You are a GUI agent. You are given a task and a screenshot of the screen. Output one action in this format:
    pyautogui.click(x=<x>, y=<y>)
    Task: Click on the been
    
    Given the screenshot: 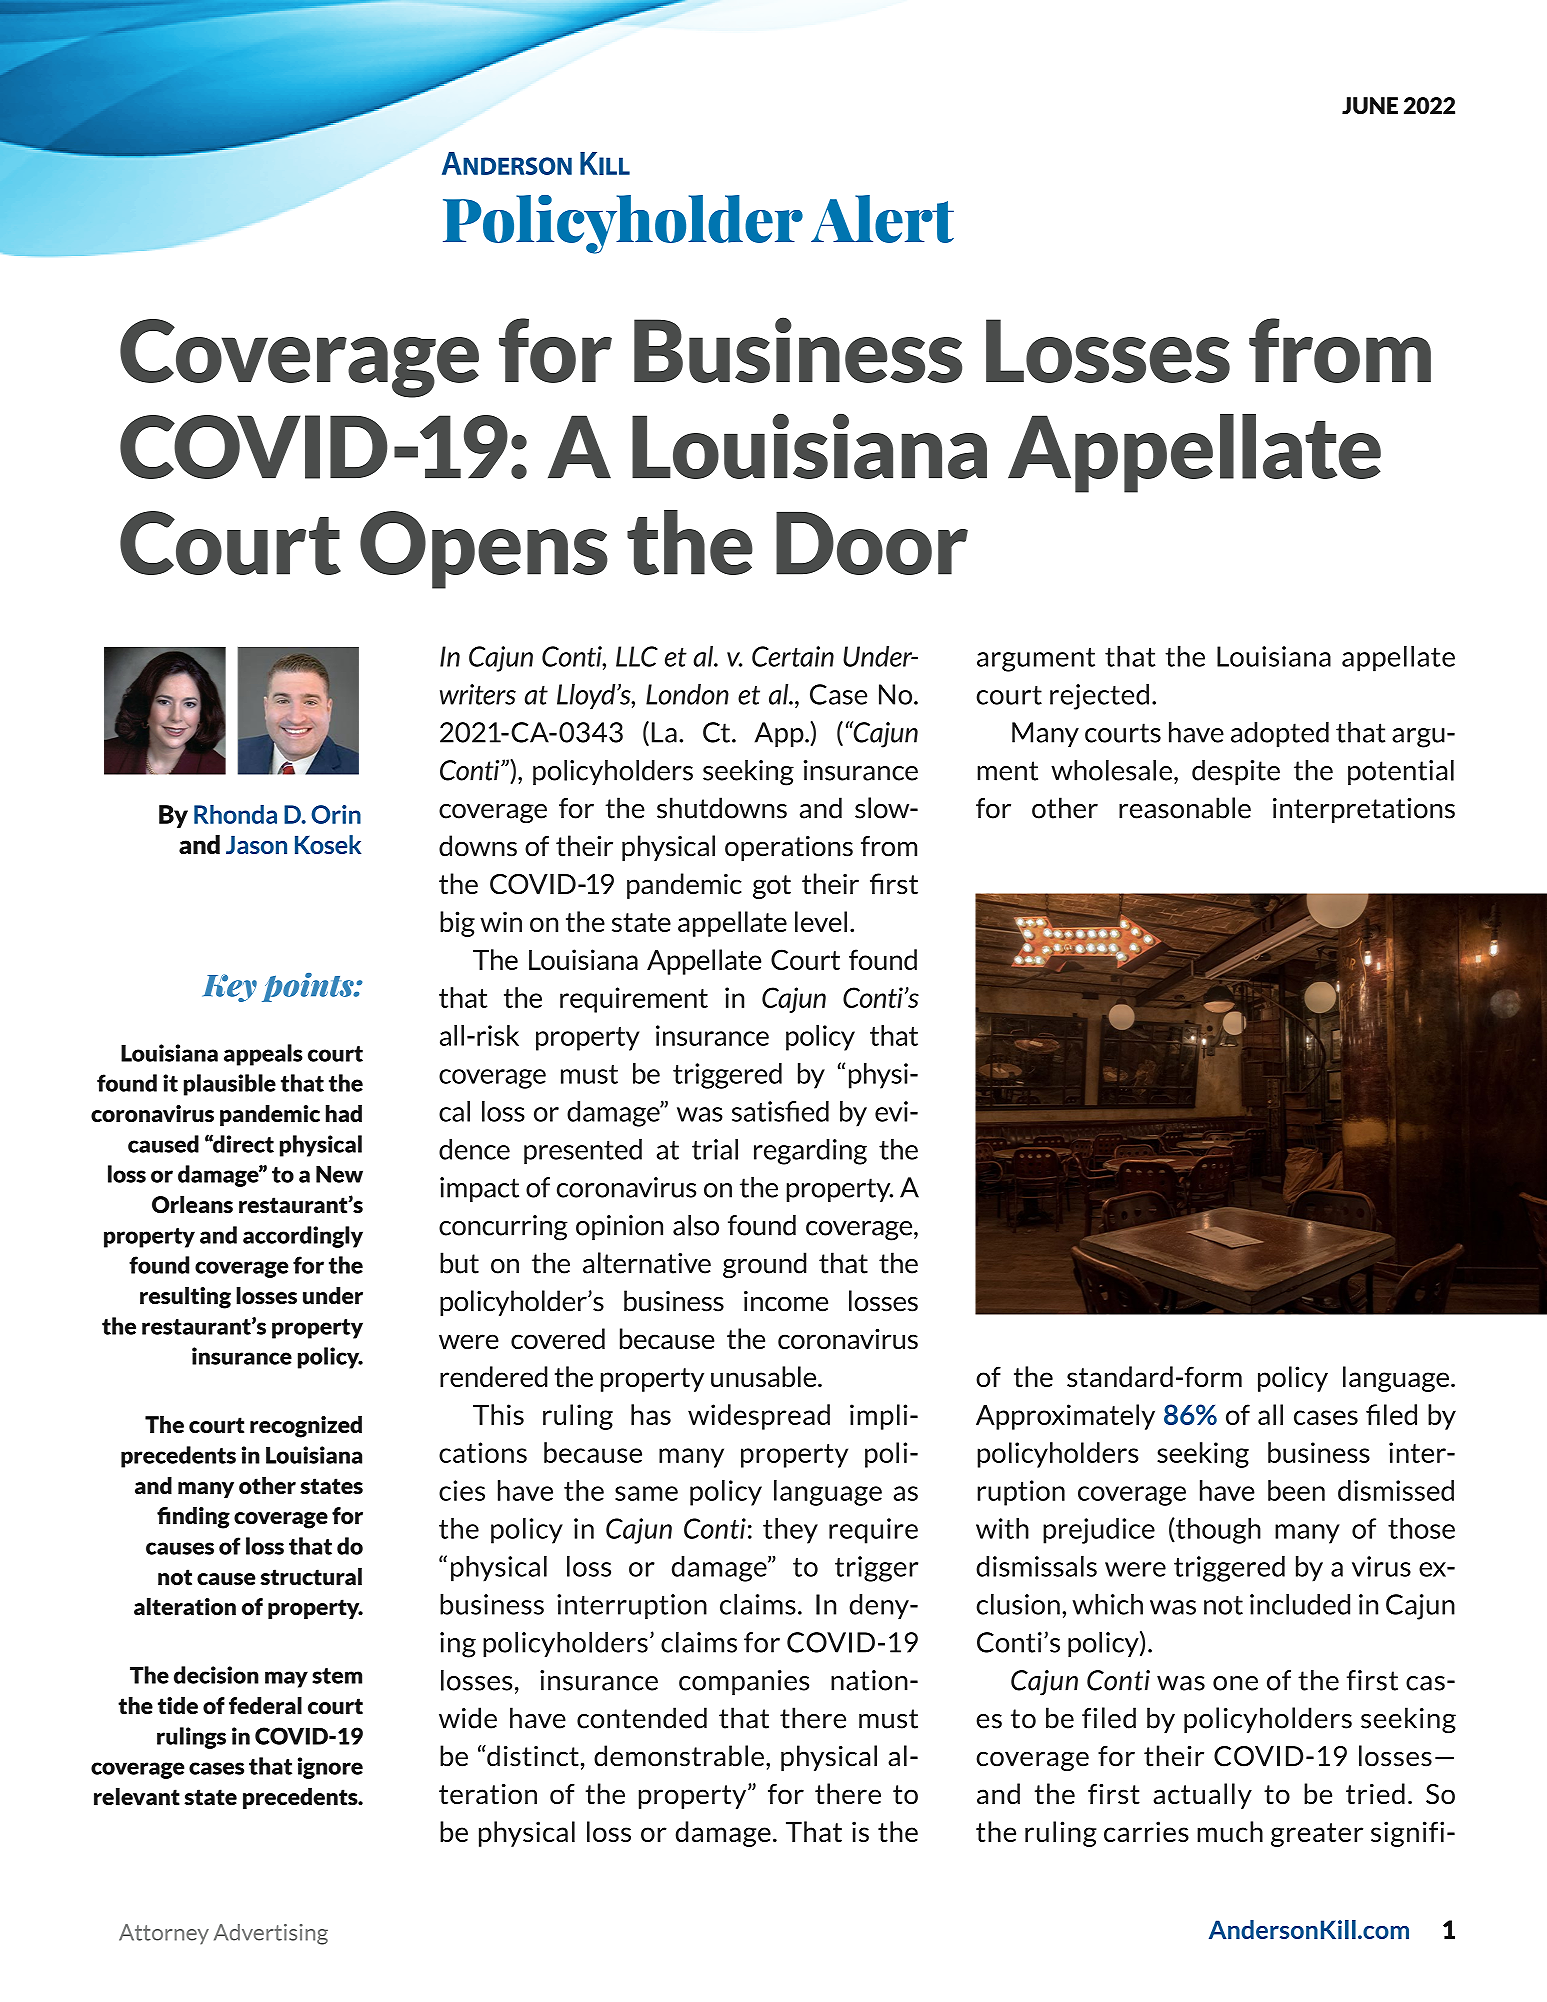 What is the action you would take?
    pyautogui.click(x=1296, y=1490)
